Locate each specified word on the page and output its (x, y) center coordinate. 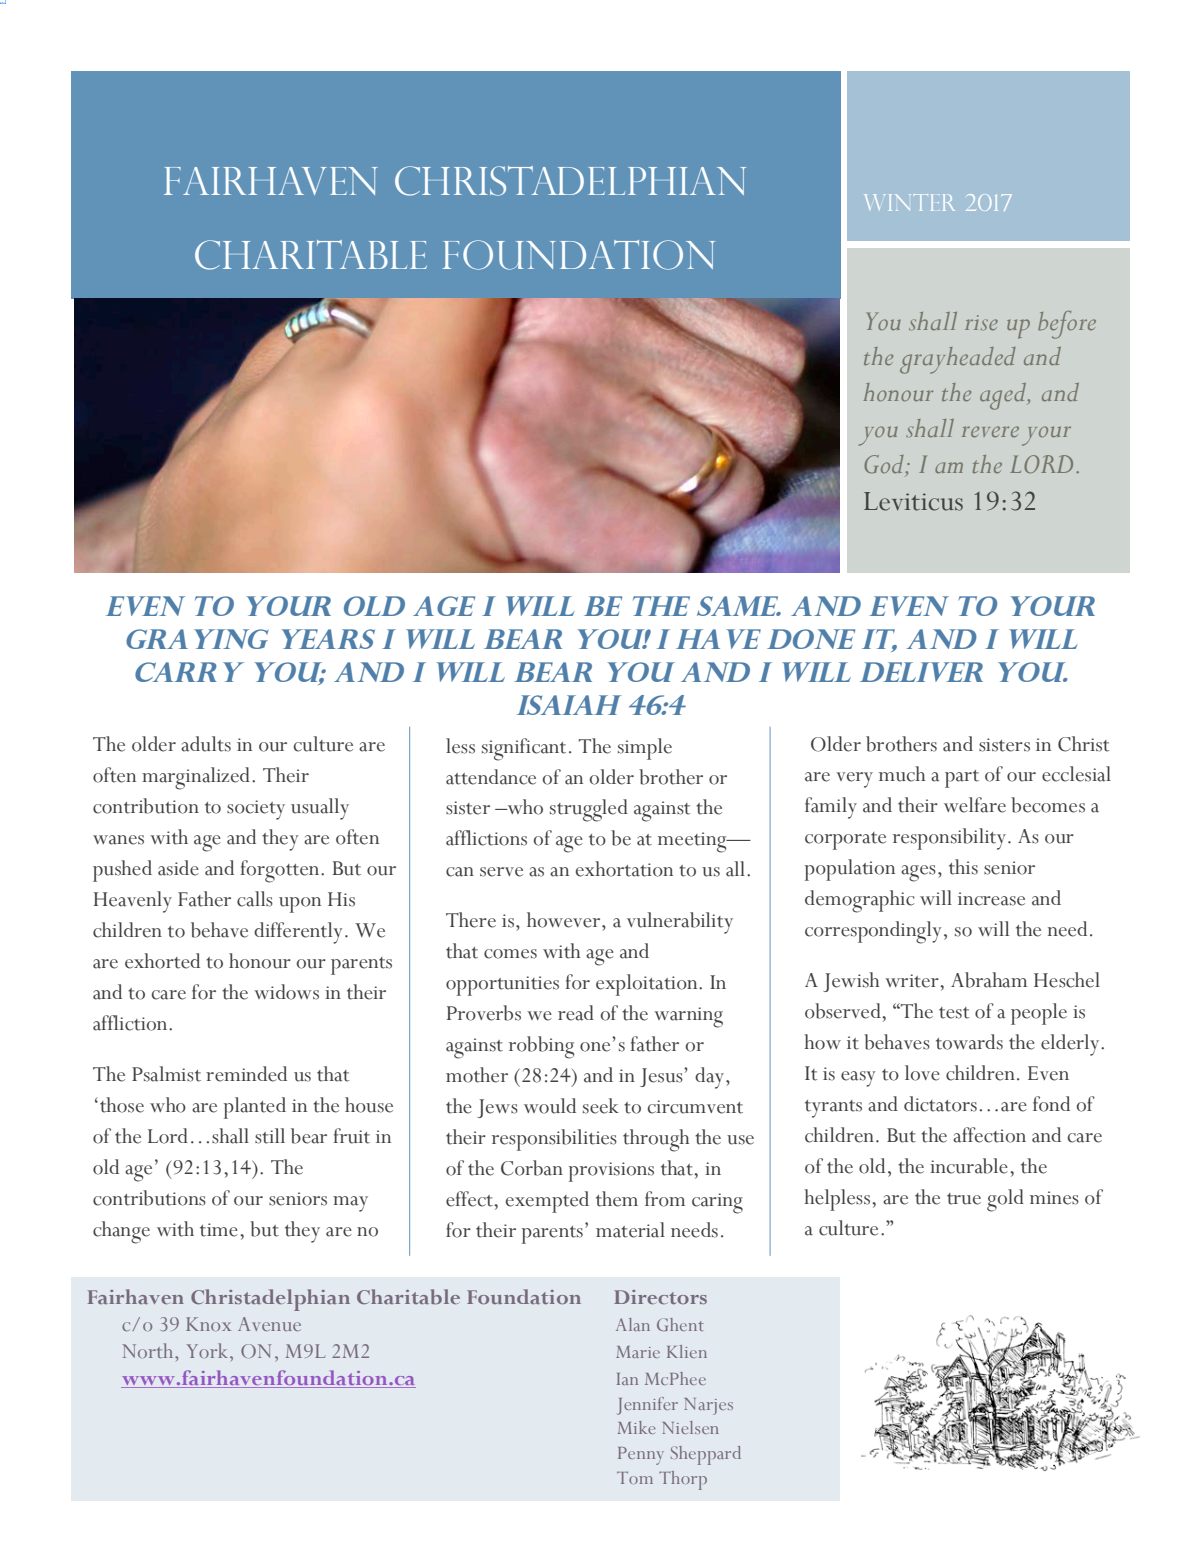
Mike (636, 1427)
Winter (909, 202)
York (208, 1350)
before (1067, 325)
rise (981, 322)
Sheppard (706, 1455)
